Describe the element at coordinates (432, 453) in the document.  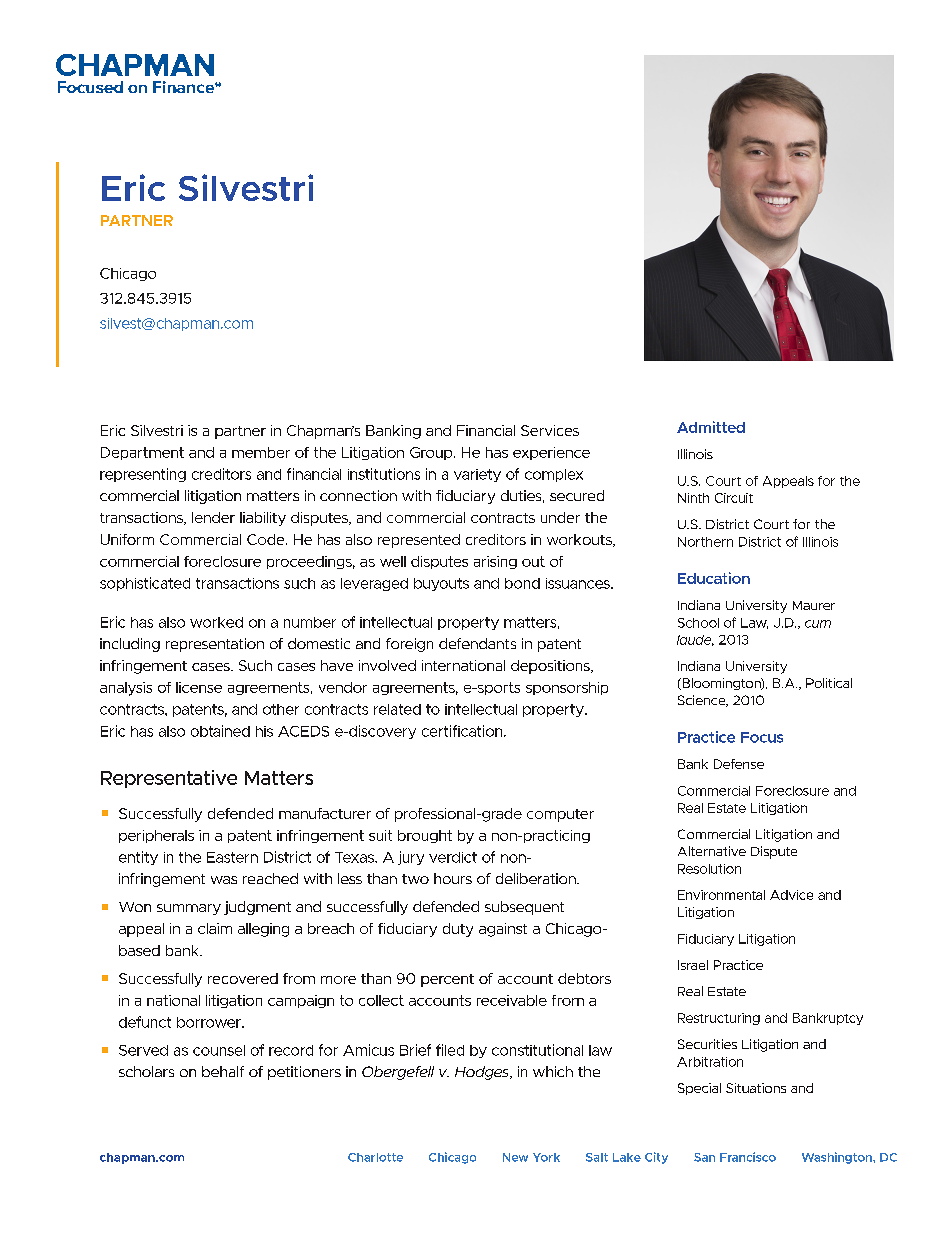
I see `Group` at that location.
